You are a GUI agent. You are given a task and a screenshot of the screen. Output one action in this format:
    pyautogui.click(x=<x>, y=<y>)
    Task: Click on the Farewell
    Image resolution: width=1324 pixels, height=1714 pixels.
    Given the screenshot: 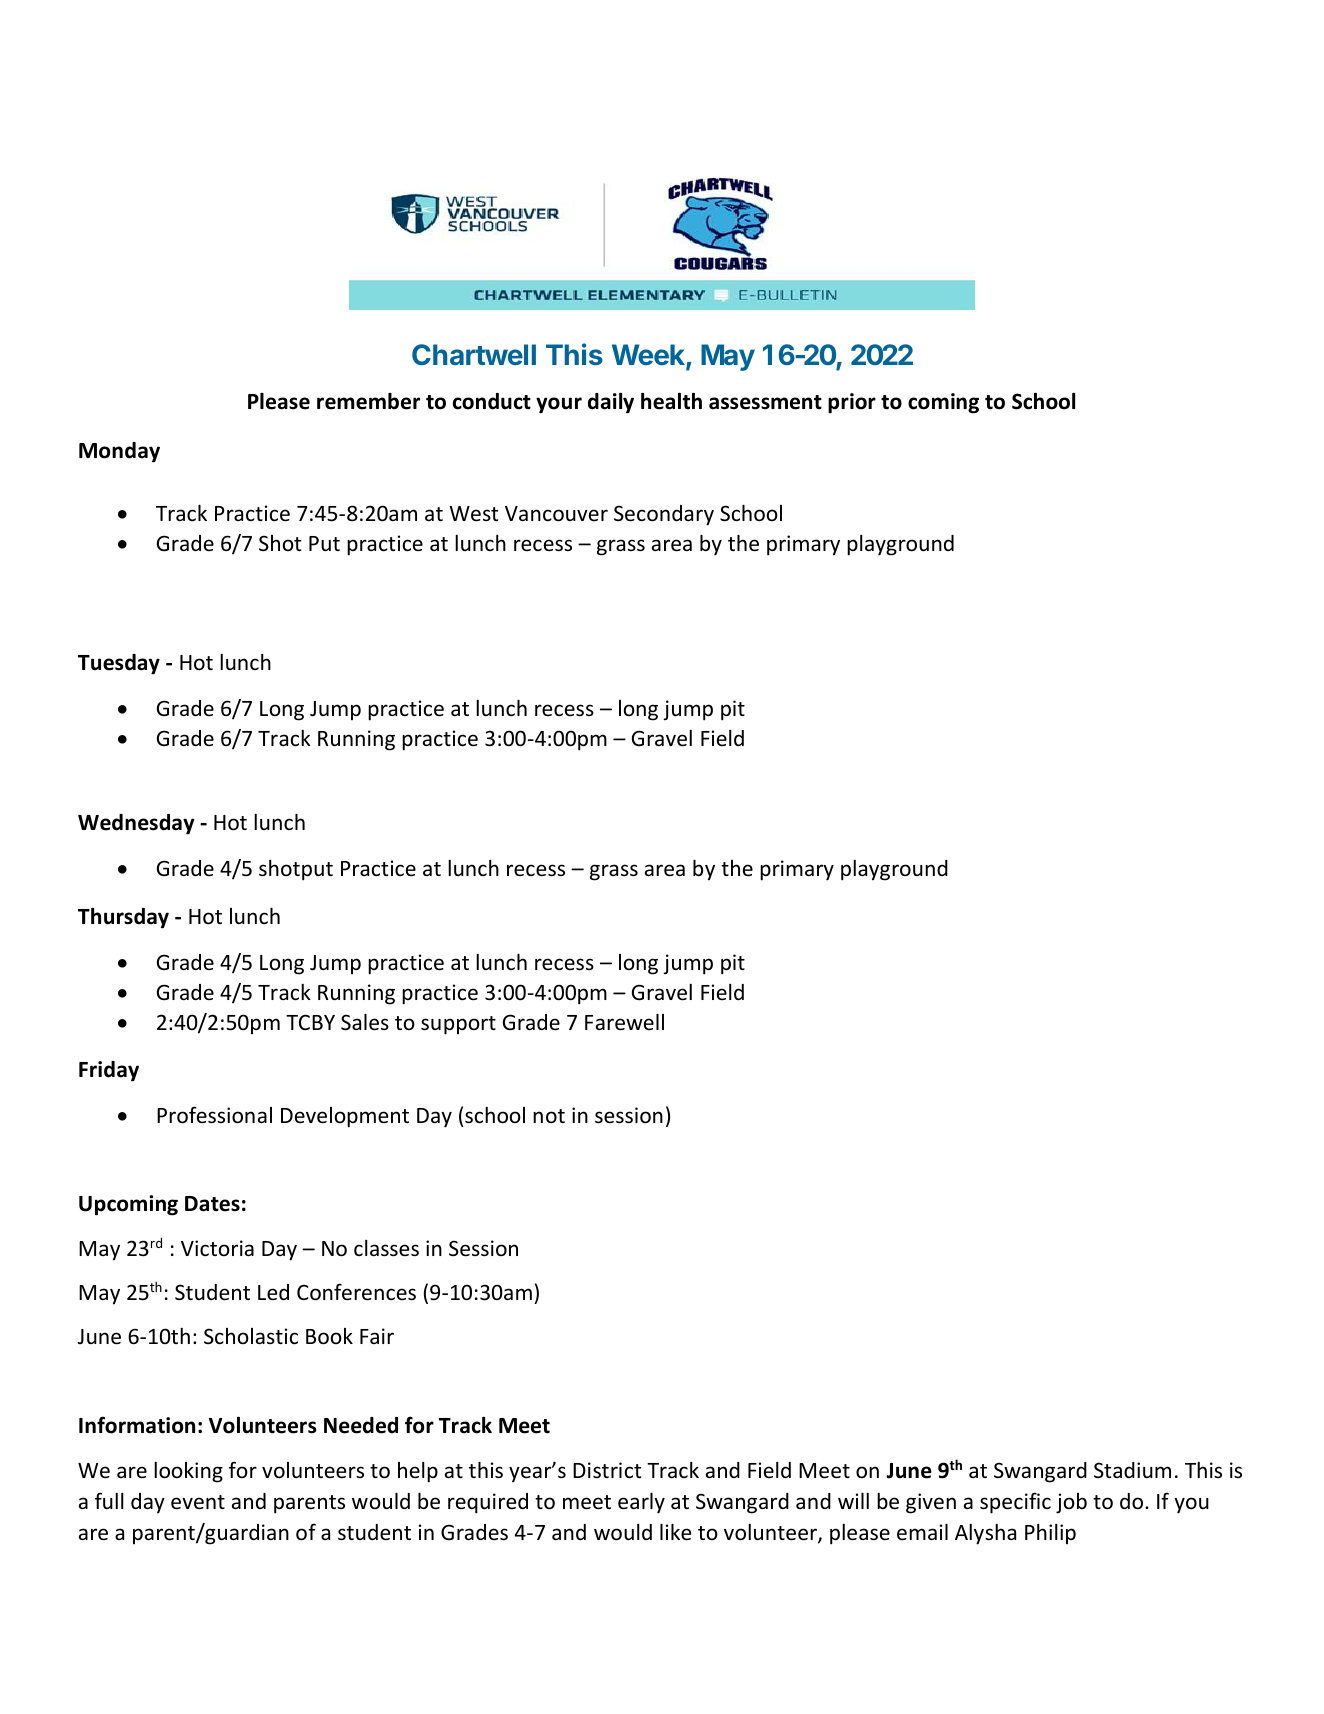 What is the action you would take?
    pyautogui.click(x=624, y=1022)
